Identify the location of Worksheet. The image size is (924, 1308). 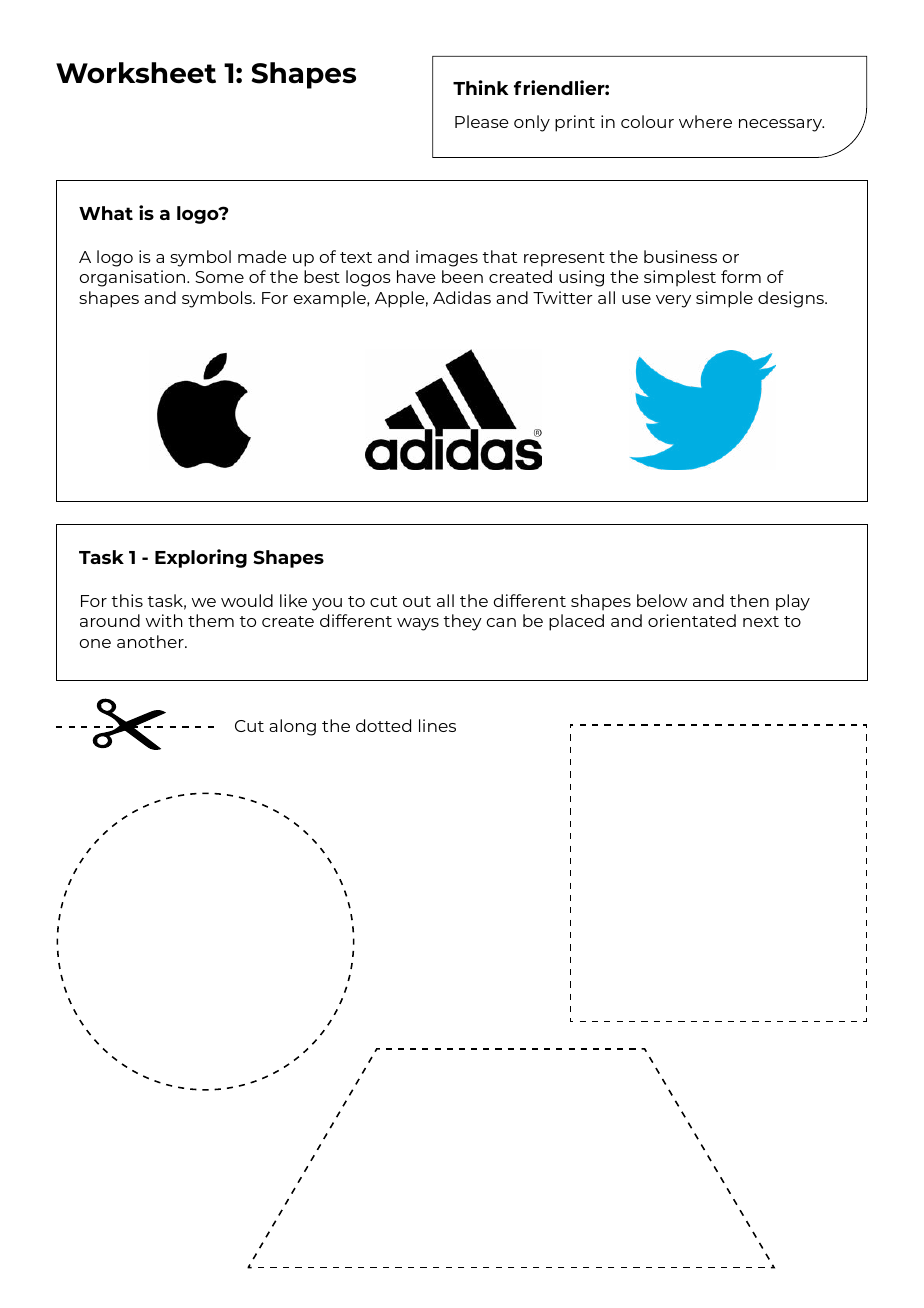
(136, 73).
